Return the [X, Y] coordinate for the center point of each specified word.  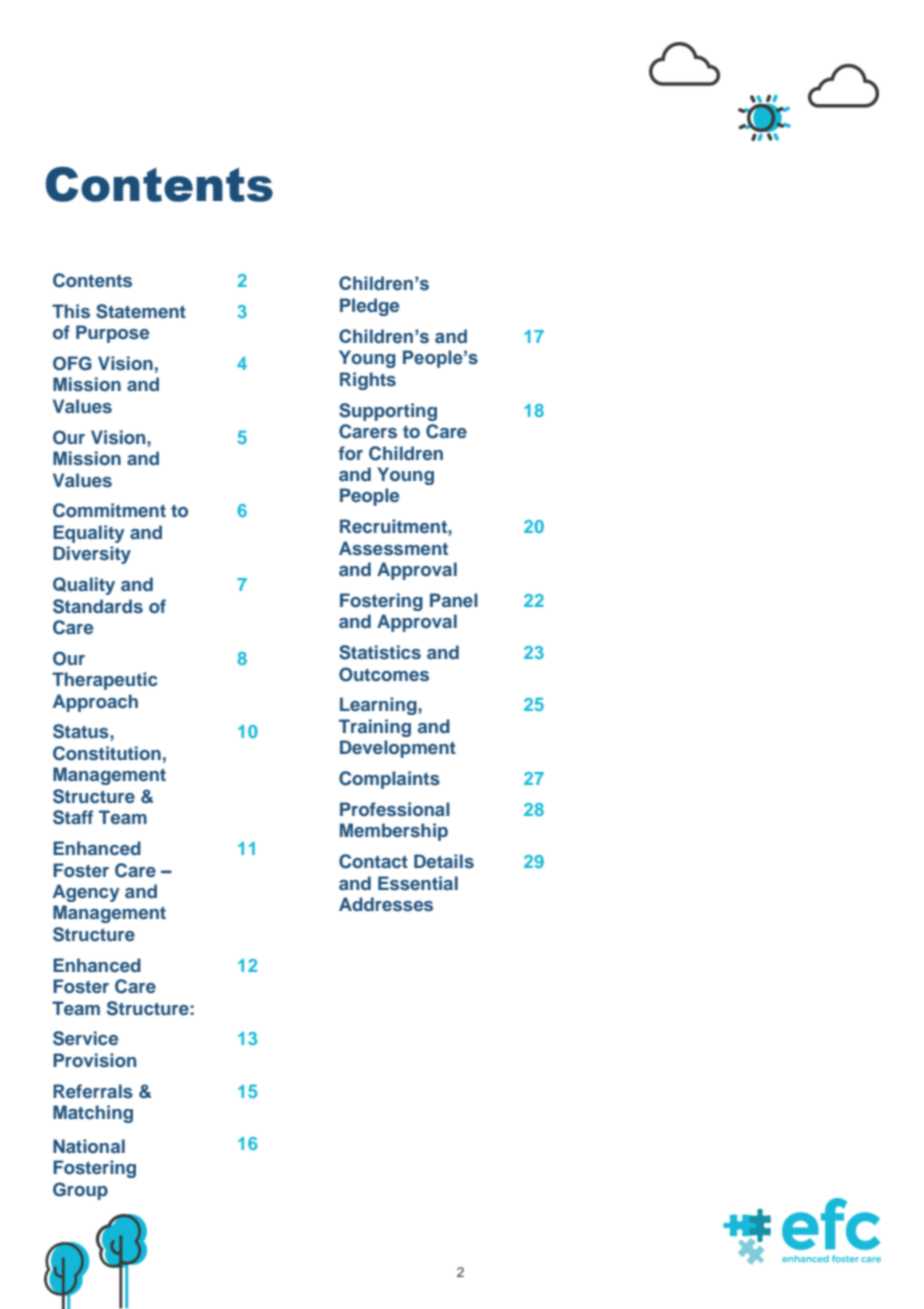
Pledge [369, 307]
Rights [368, 381]
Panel [454, 600]
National [89, 1146]
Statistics [380, 652]
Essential [418, 883]
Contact [373, 861]
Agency [86, 893]
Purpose [112, 334]
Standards [98, 606]
